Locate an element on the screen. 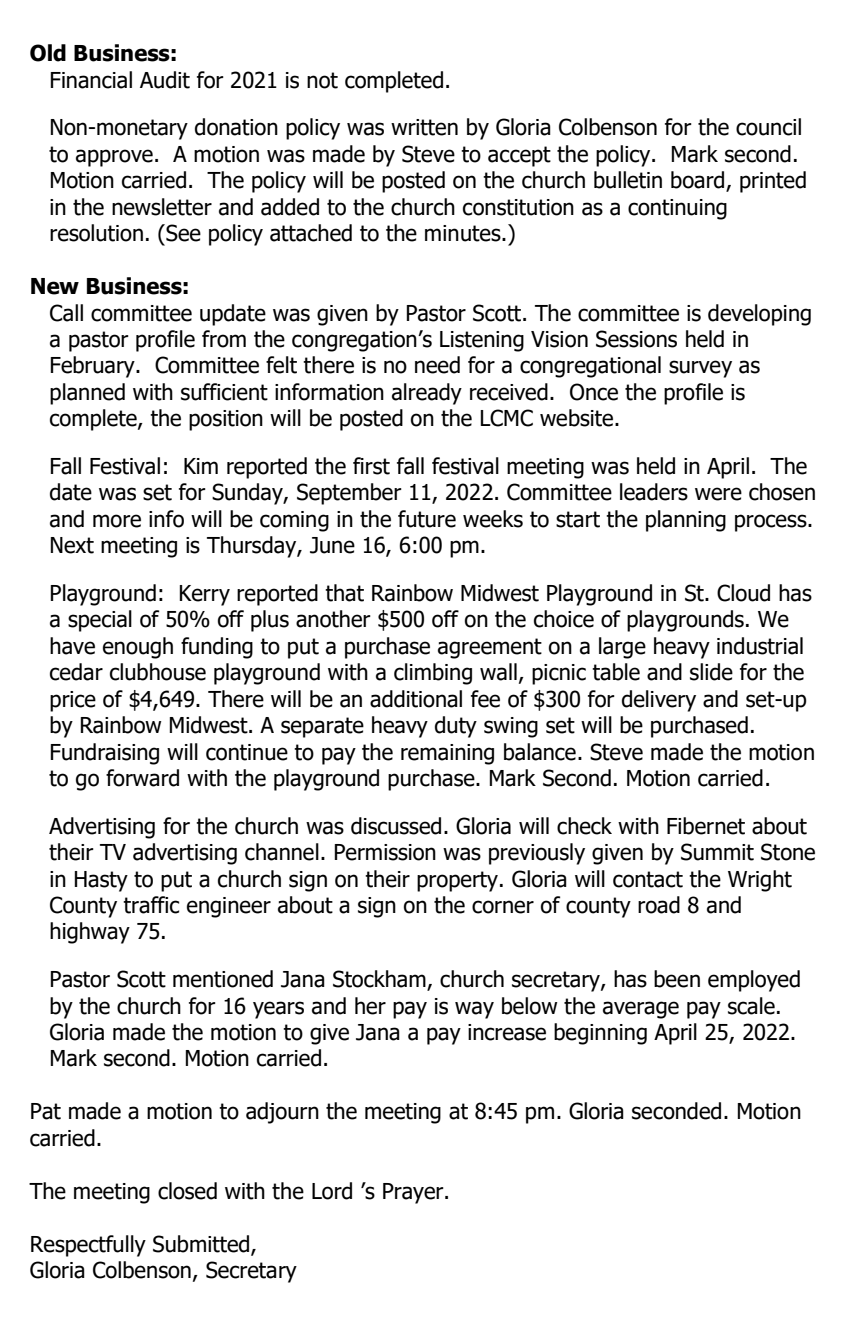 The image size is (867, 1341). closed is located at coordinates (187, 1191).
